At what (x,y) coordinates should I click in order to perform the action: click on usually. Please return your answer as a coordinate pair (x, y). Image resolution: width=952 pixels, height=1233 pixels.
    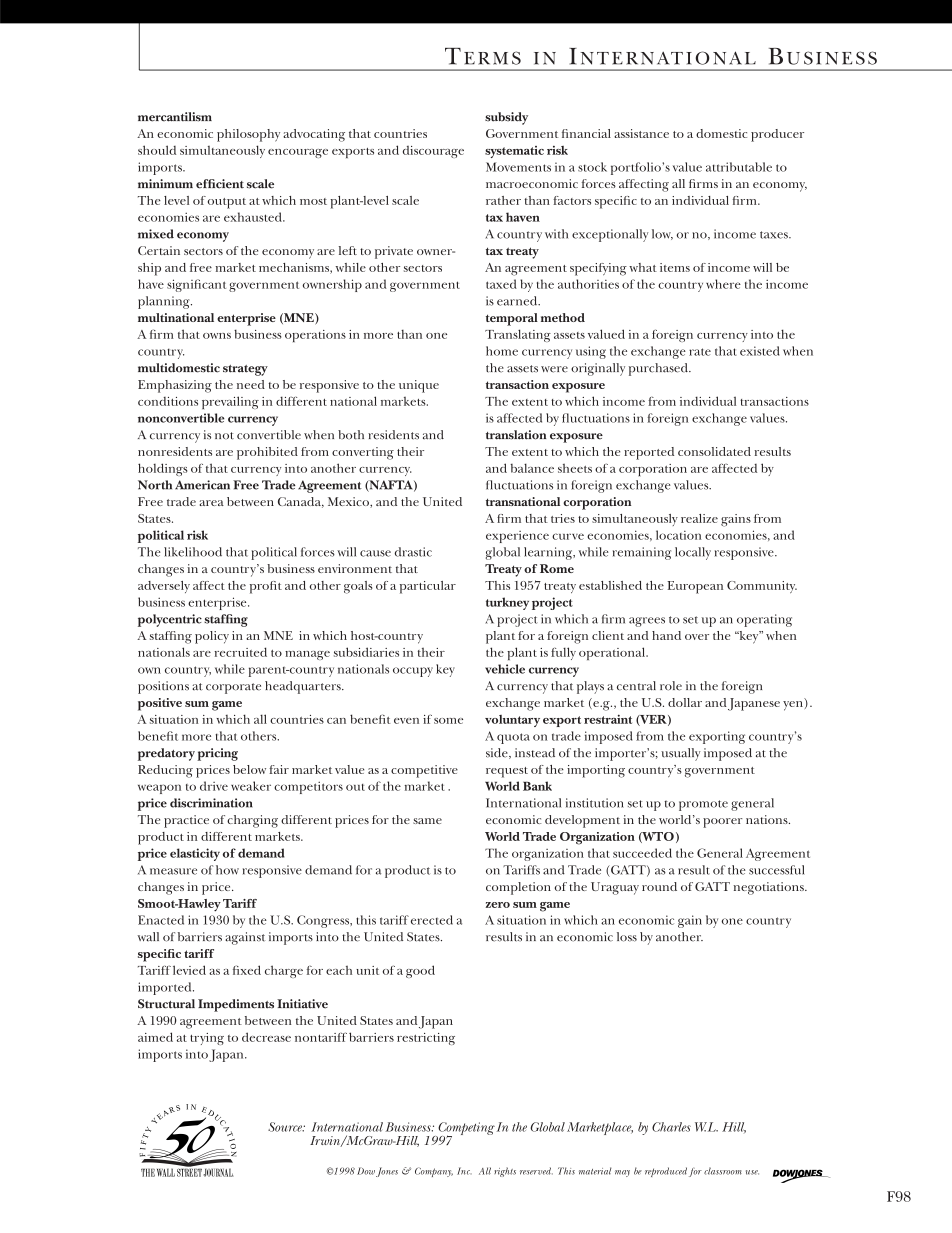
    Looking at the image, I should click on (681, 754).
